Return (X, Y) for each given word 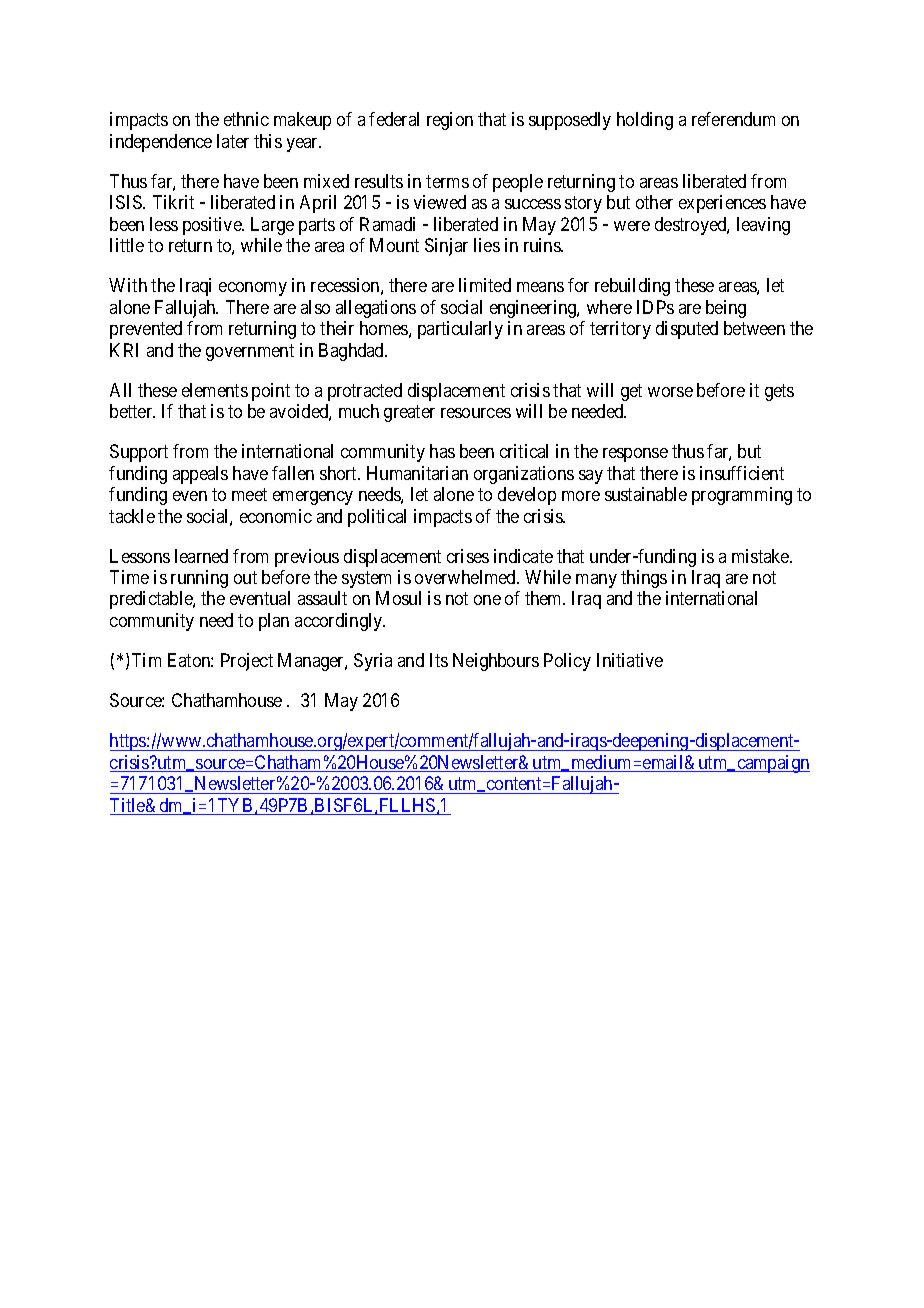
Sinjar (446, 247)
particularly (460, 330)
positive (213, 226)
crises (468, 556)
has (442, 451)
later (233, 141)
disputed (687, 330)
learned (201, 556)
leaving (763, 226)
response (635, 455)
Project (247, 662)
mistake (761, 556)
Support (139, 453)
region (450, 121)
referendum (733, 119)
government (250, 352)
